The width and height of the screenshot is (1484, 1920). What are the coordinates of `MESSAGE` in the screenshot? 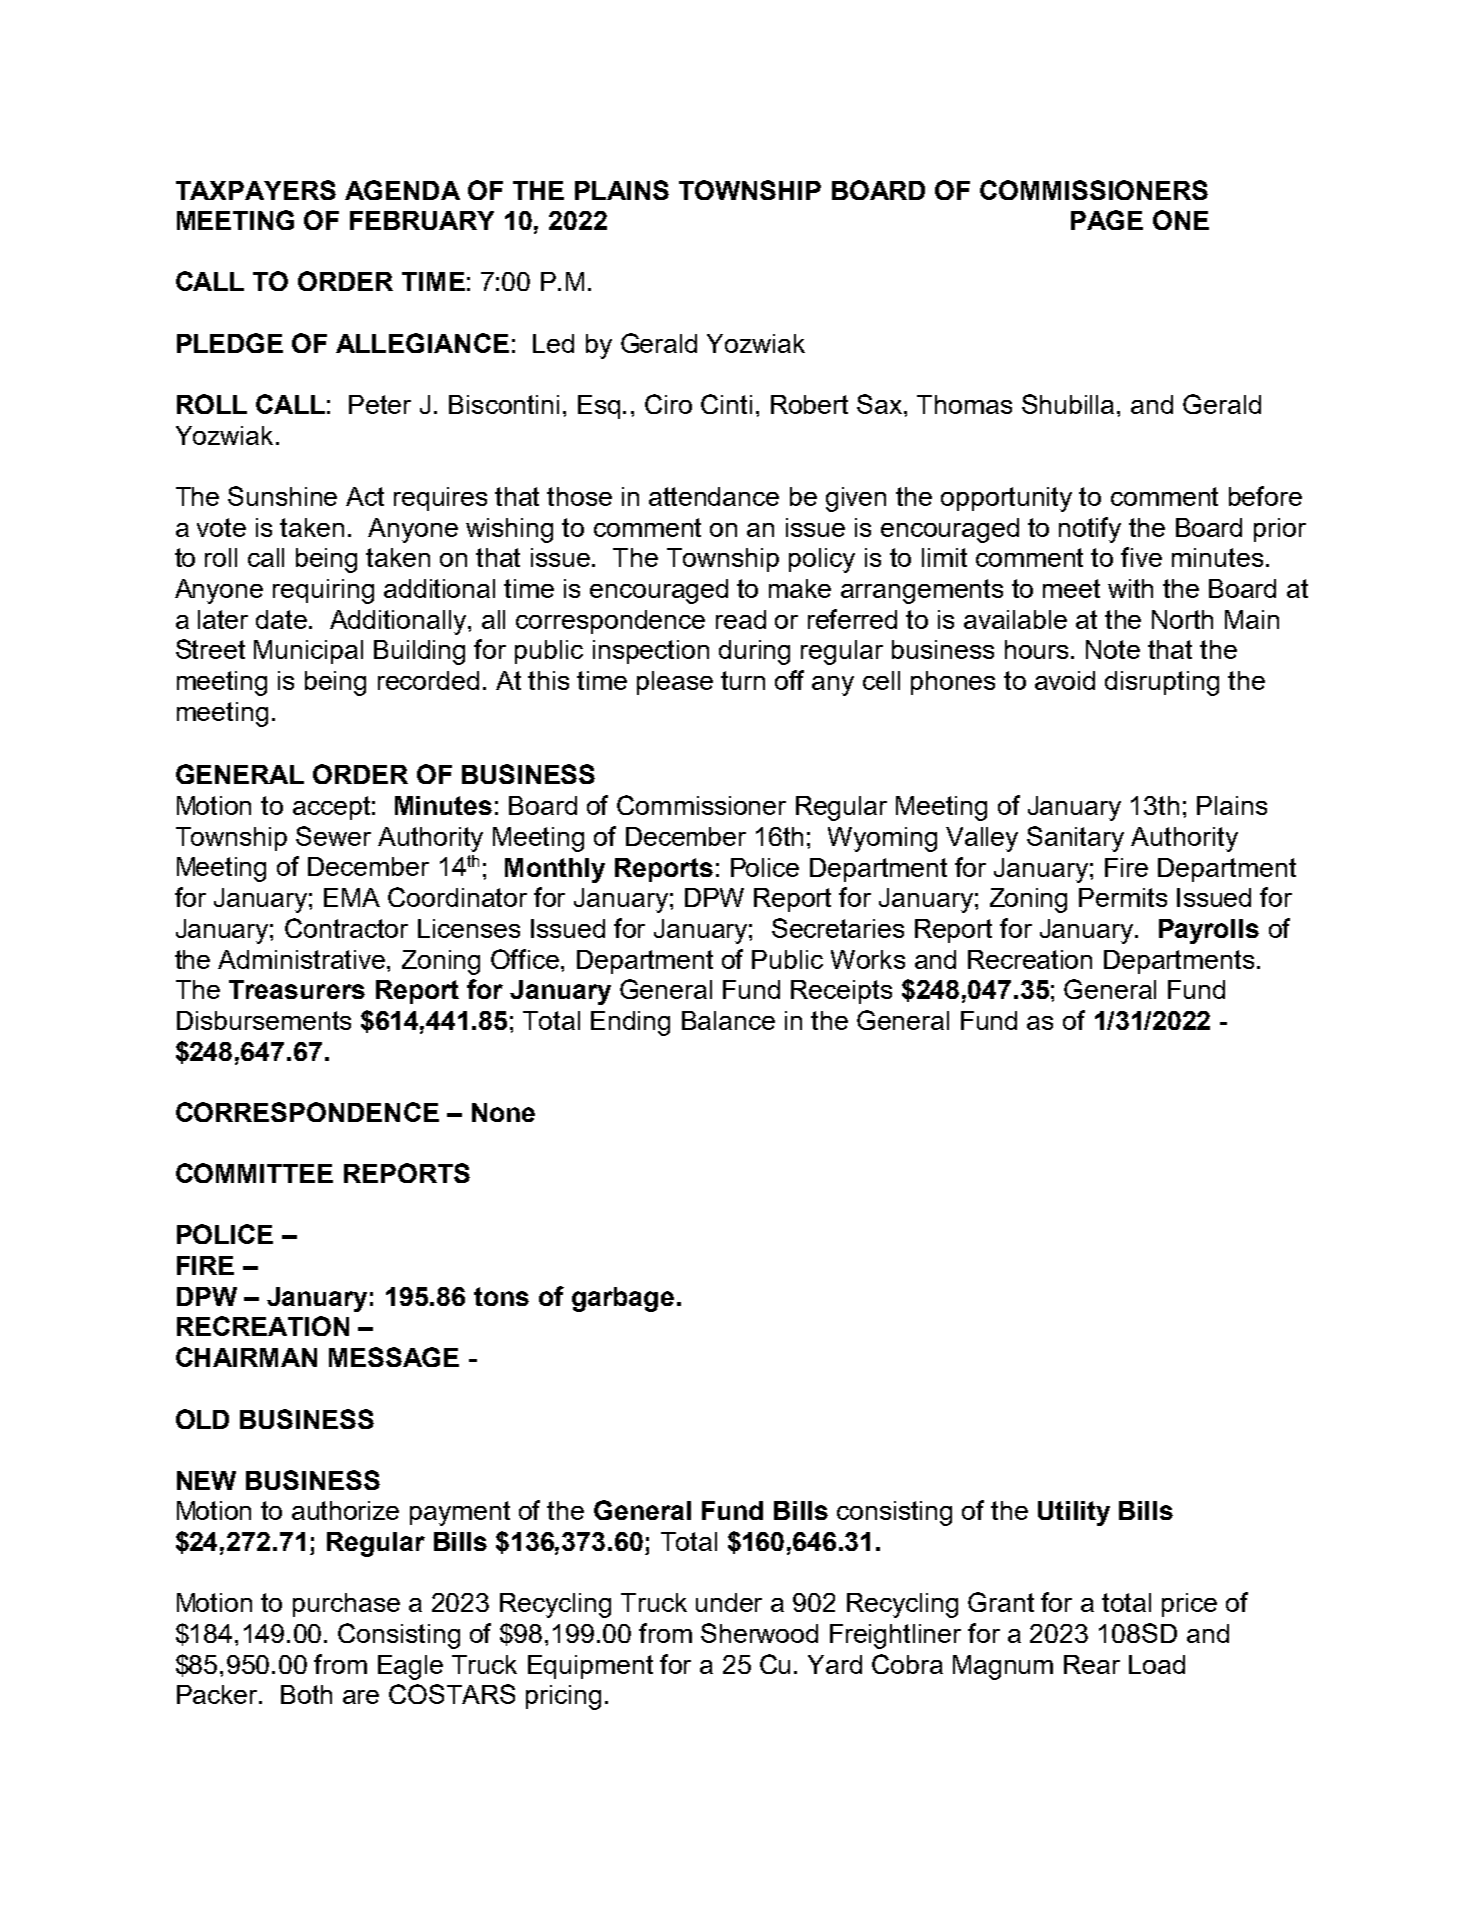 It's located at (394, 1357).
